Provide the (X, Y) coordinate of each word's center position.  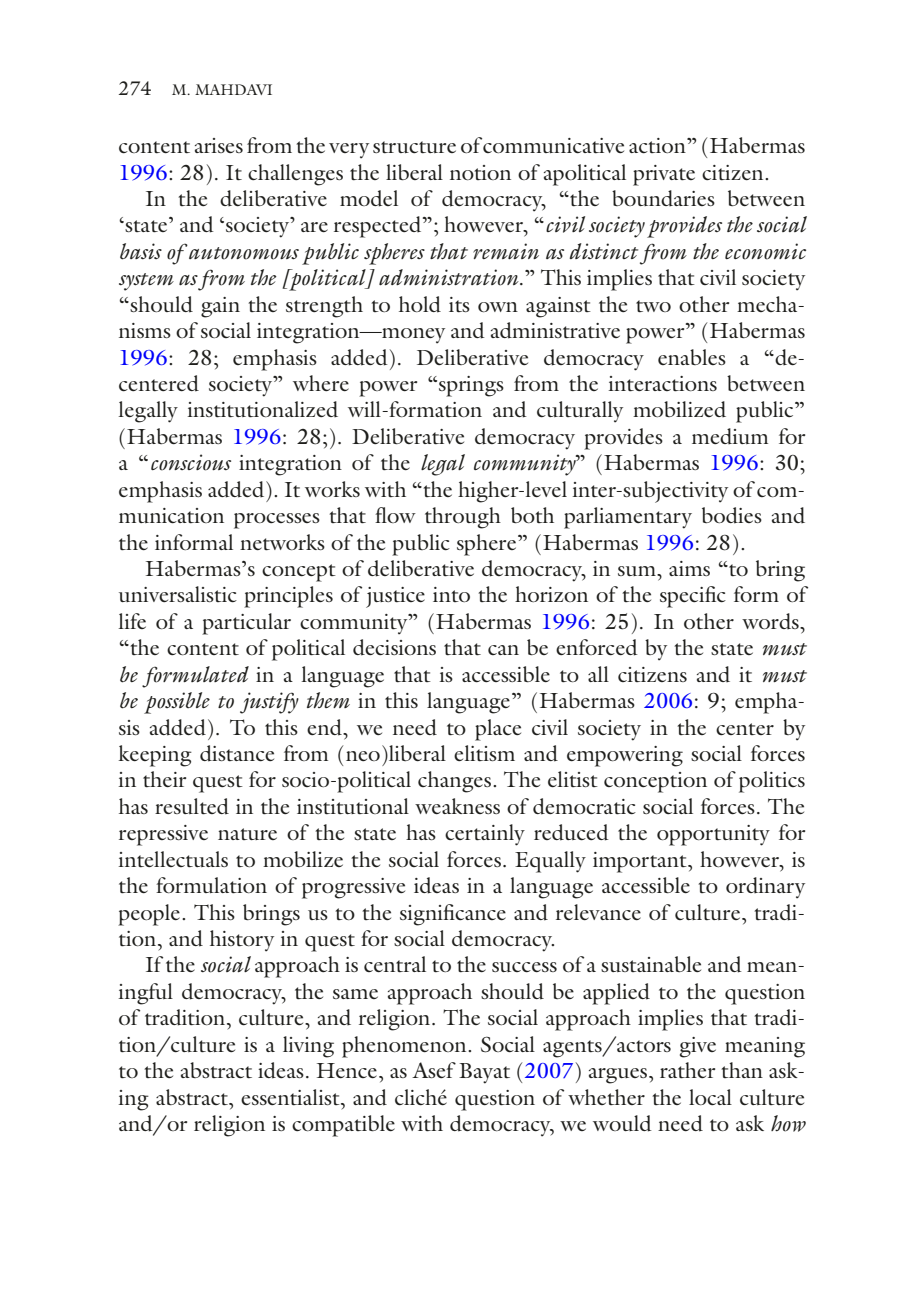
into (451, 594)
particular (246, 624)
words (771, 621)
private (664, 175)
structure (414, 147)
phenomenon (405, 1047)
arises (219, 145)
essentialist (291, 1097)
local (710, 1097)
